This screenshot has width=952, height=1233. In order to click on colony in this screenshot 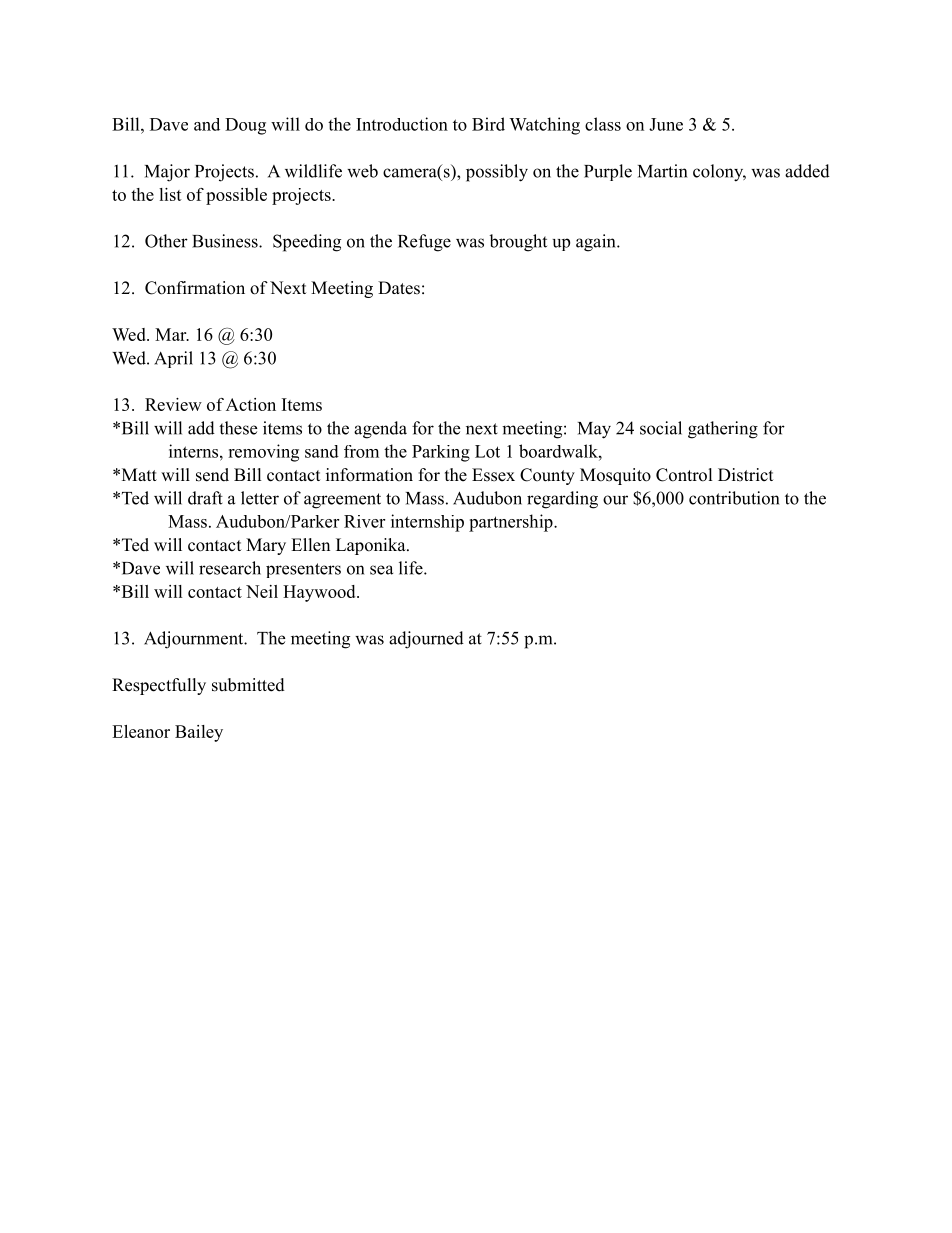, I will do `click(719, 173)`.
